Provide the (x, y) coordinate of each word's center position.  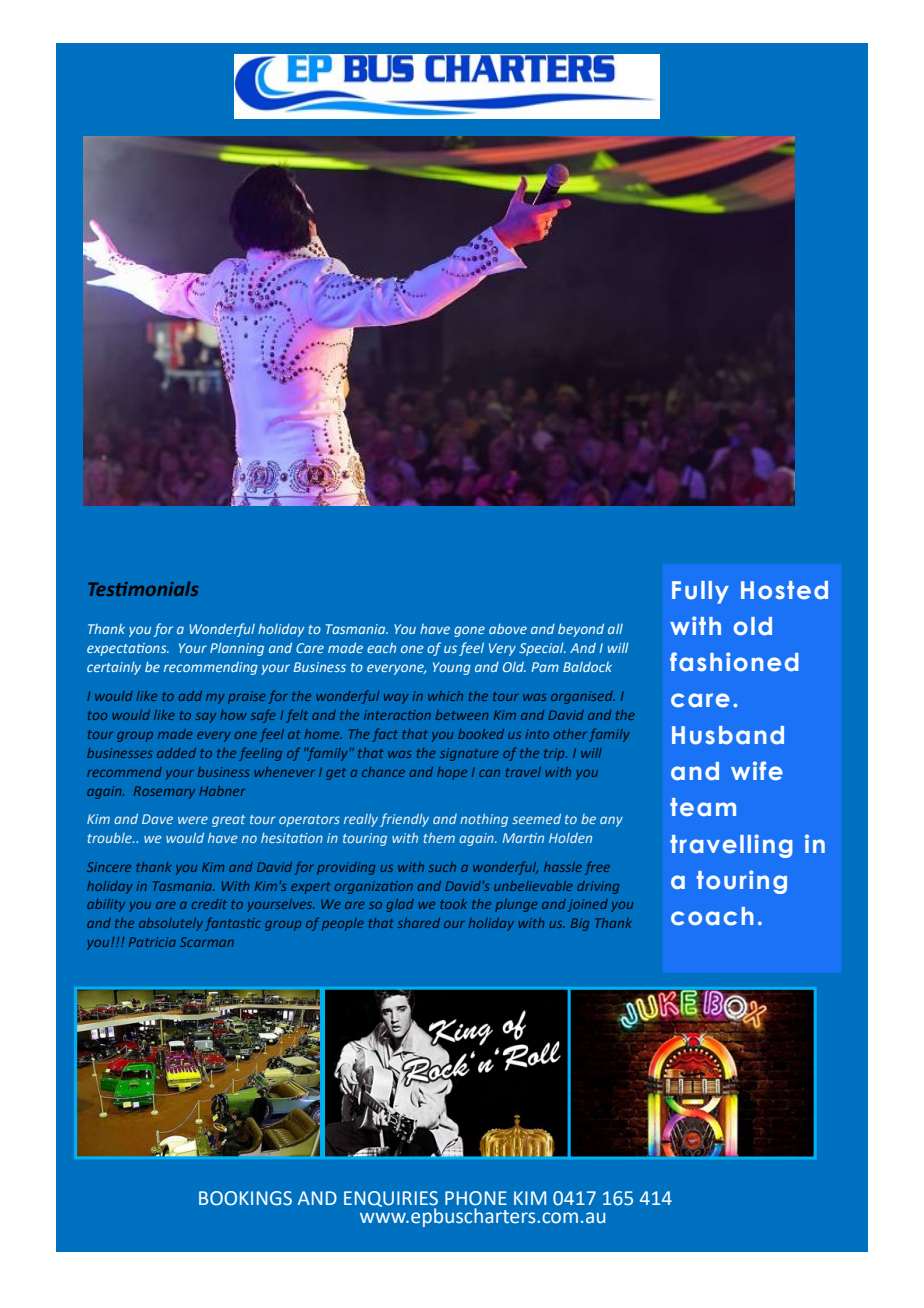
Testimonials (143, 588)
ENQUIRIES (391, 1200)
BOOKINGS (245, 1198)
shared (418, 923)
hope (452, 773)
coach (712, 916)
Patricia (152, 942)
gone (469, 631)
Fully (700, 592)
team (703, 807)
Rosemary (164, 792)
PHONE (476, 1198)
